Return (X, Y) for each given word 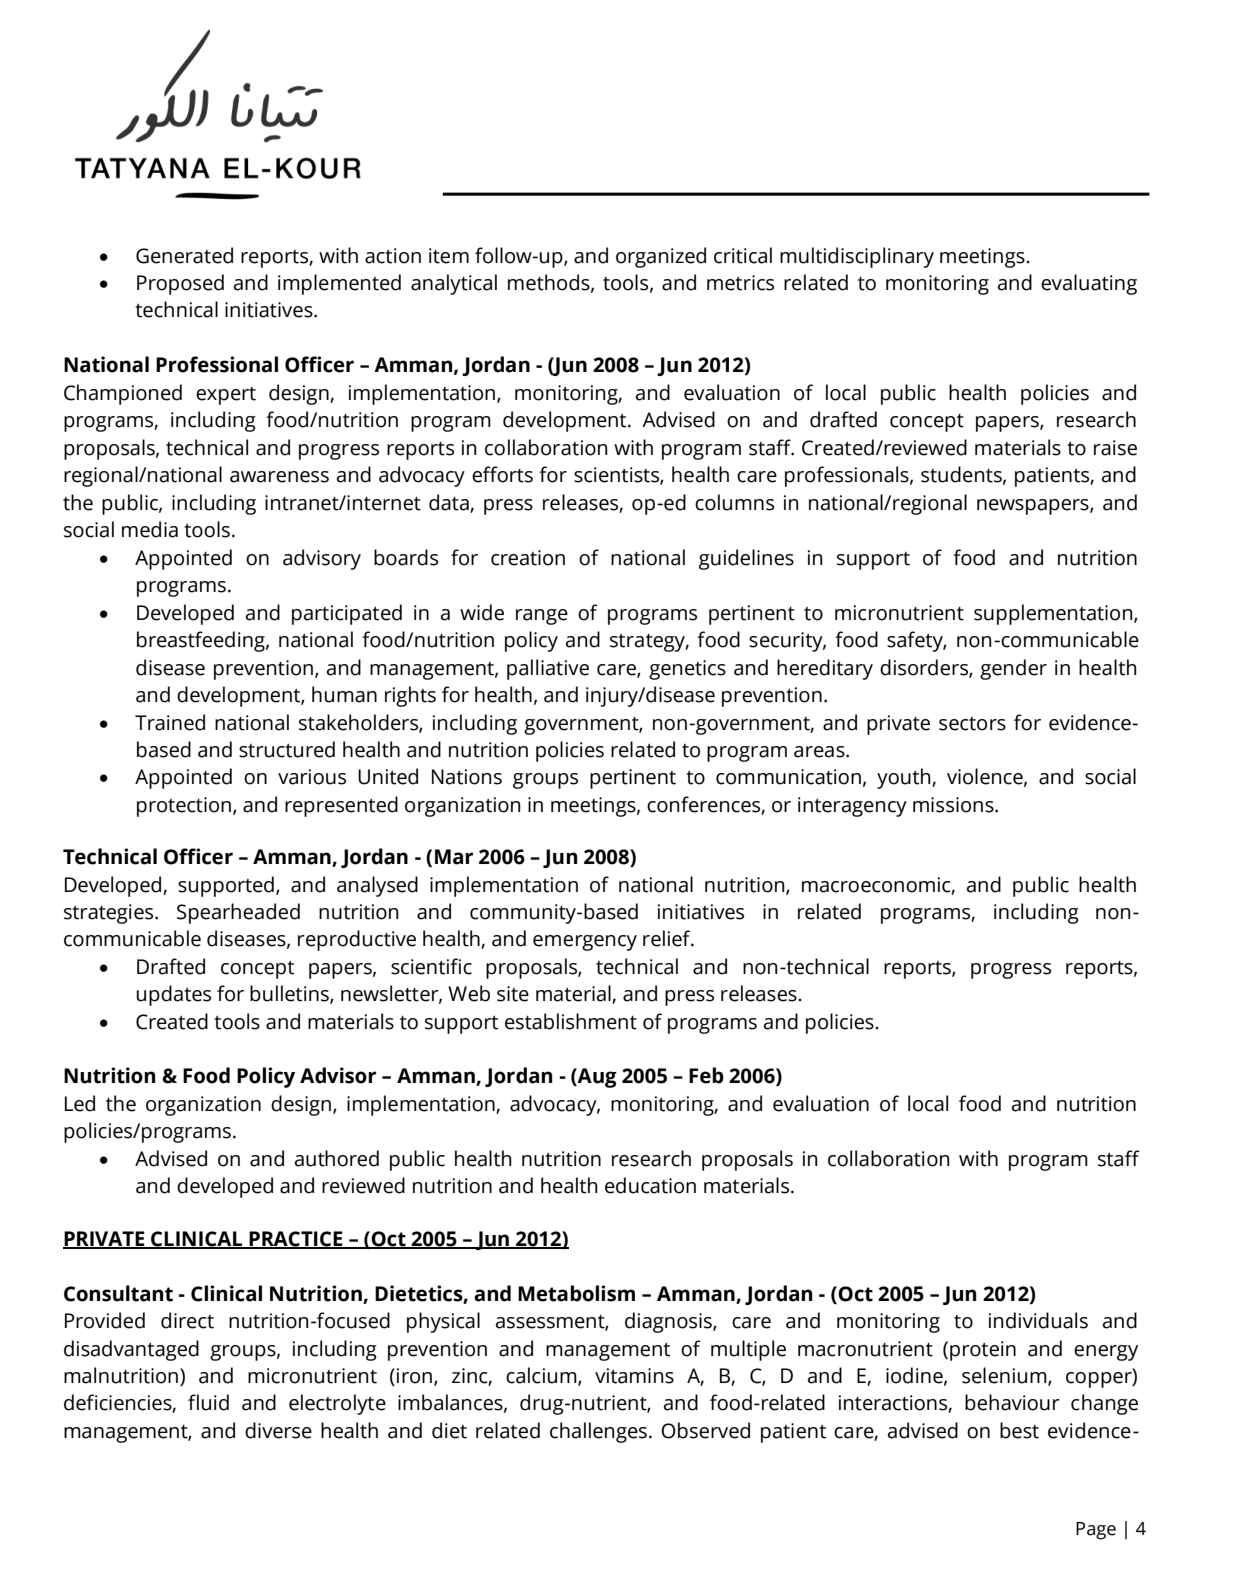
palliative (548, 669)
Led (80, 1103)
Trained (170, 722)
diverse (278, 1430)
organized (661, 257)
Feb (706, 1075)
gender (1013, 669)
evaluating (1089, 284)
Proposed (180, 284)
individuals (1038, 1320)
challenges (598, 1432)
